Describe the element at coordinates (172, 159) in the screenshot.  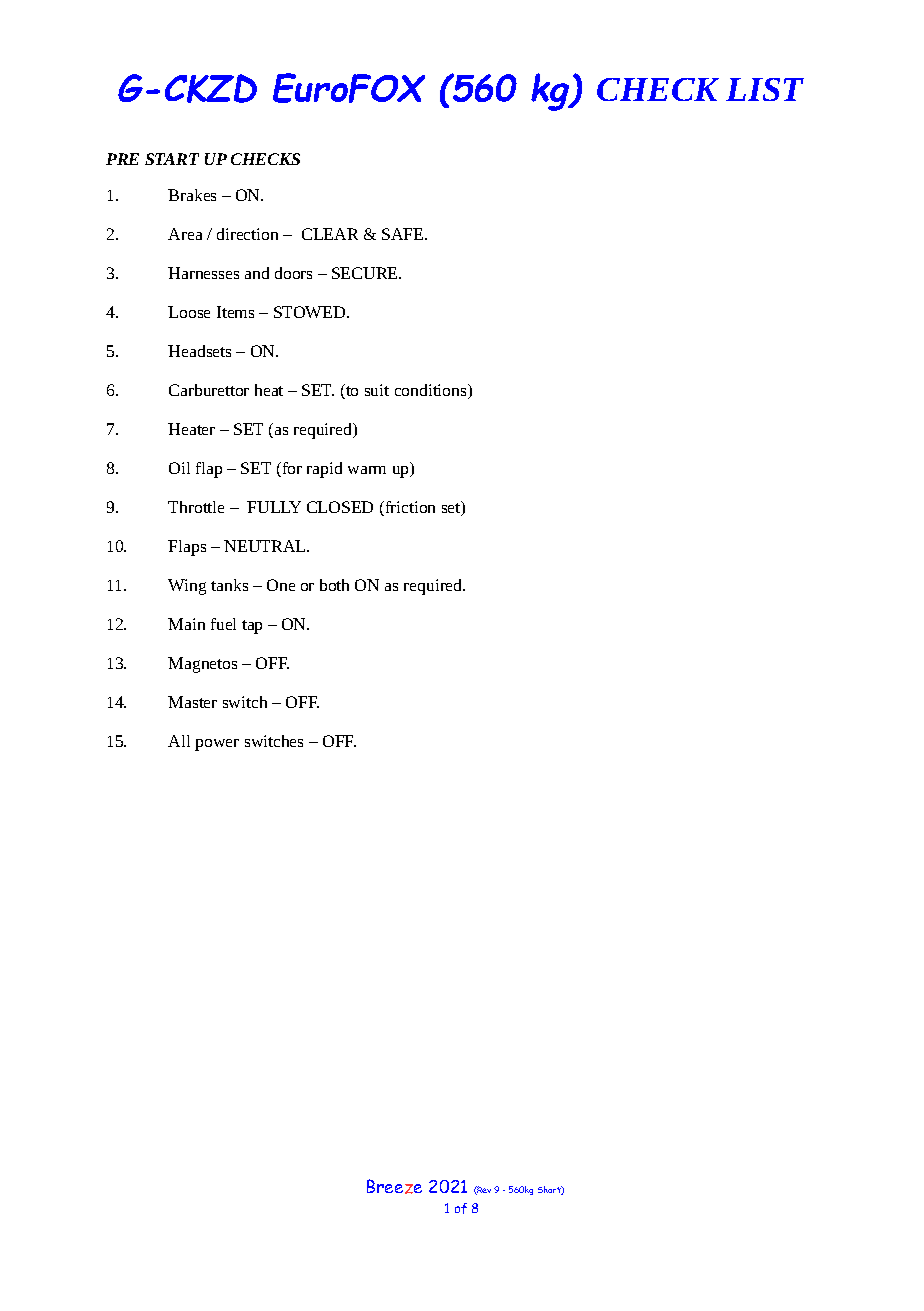
I see `START` at that location.
